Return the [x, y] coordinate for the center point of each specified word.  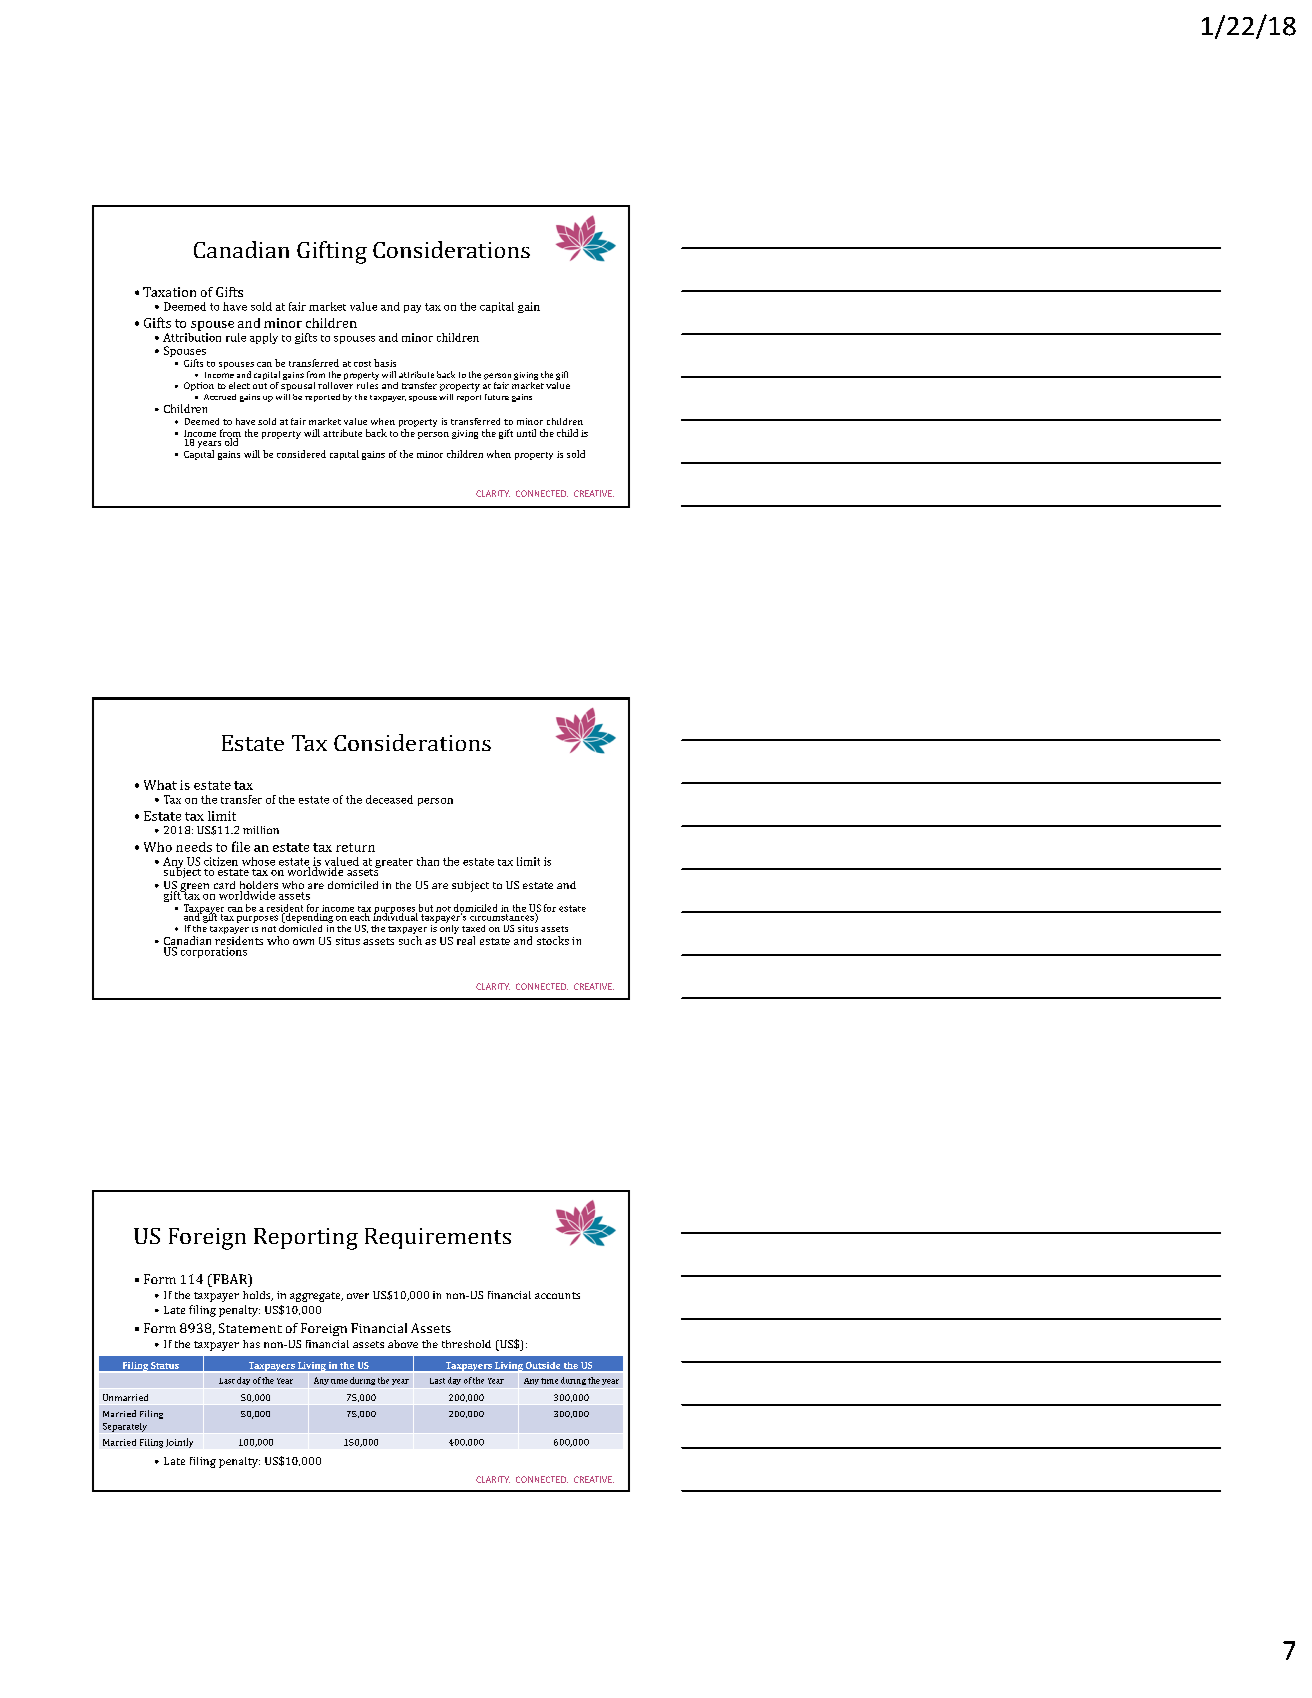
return [355, 847]
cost [362, 364]
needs [194, 847]
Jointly [179, 1443]
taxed [473, 928]
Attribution [192, 336]
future [497, 397]
